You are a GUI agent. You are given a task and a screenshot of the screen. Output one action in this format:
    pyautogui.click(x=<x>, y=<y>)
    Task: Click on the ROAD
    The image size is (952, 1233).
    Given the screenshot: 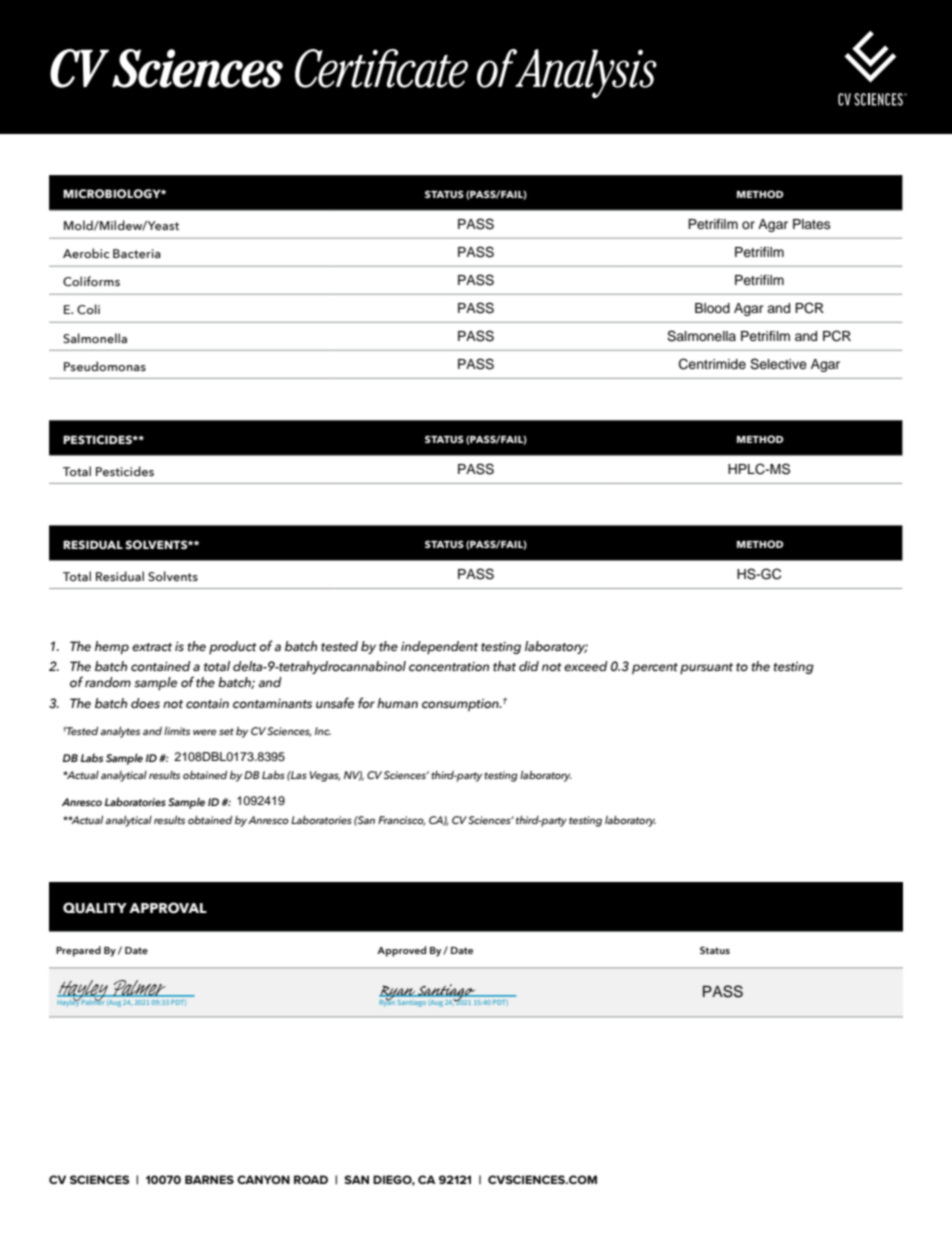 What is the action you would take?
    pyautogui.click(x=311, y=1179)
